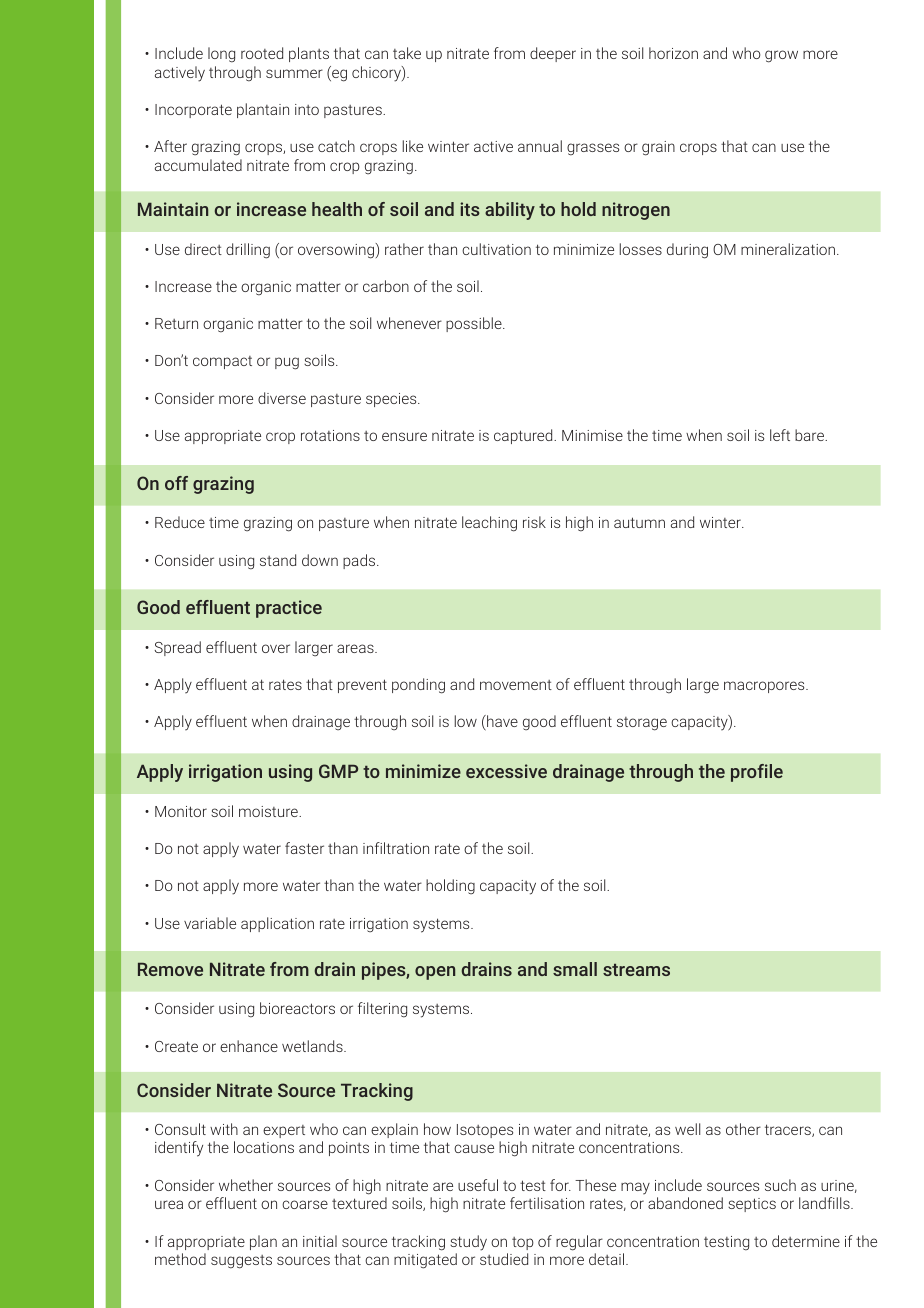 Image resolution: width=924 pixels, height=1308 pixels. What do you see at coordinates (241, 1262) in the screenshot?
I see `suggests` at bounding box center [241, 1262].
